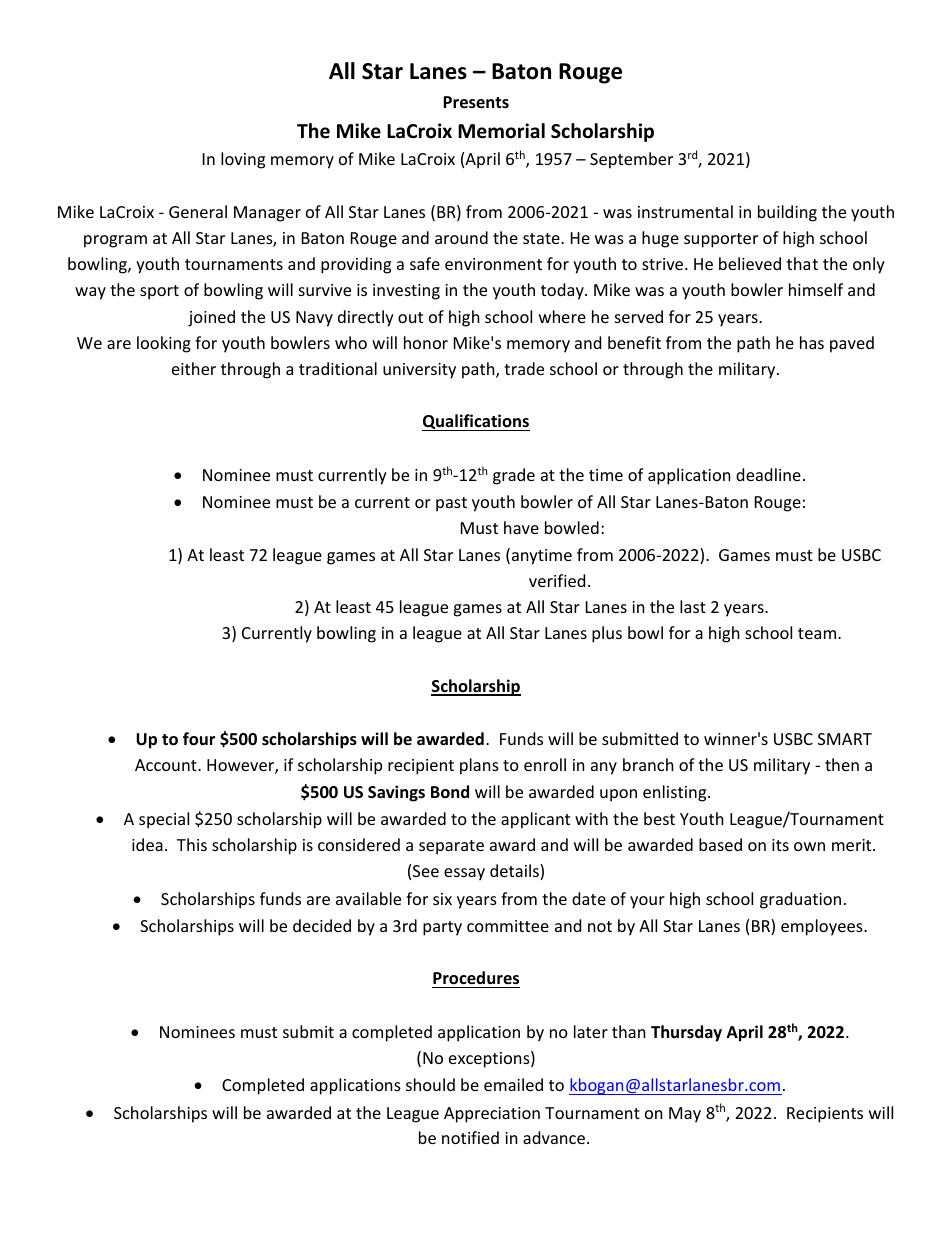 Image resolution: width=952 pixels, height=1233 pixels. I want to click on Appreciation, so click(492, 1115).
